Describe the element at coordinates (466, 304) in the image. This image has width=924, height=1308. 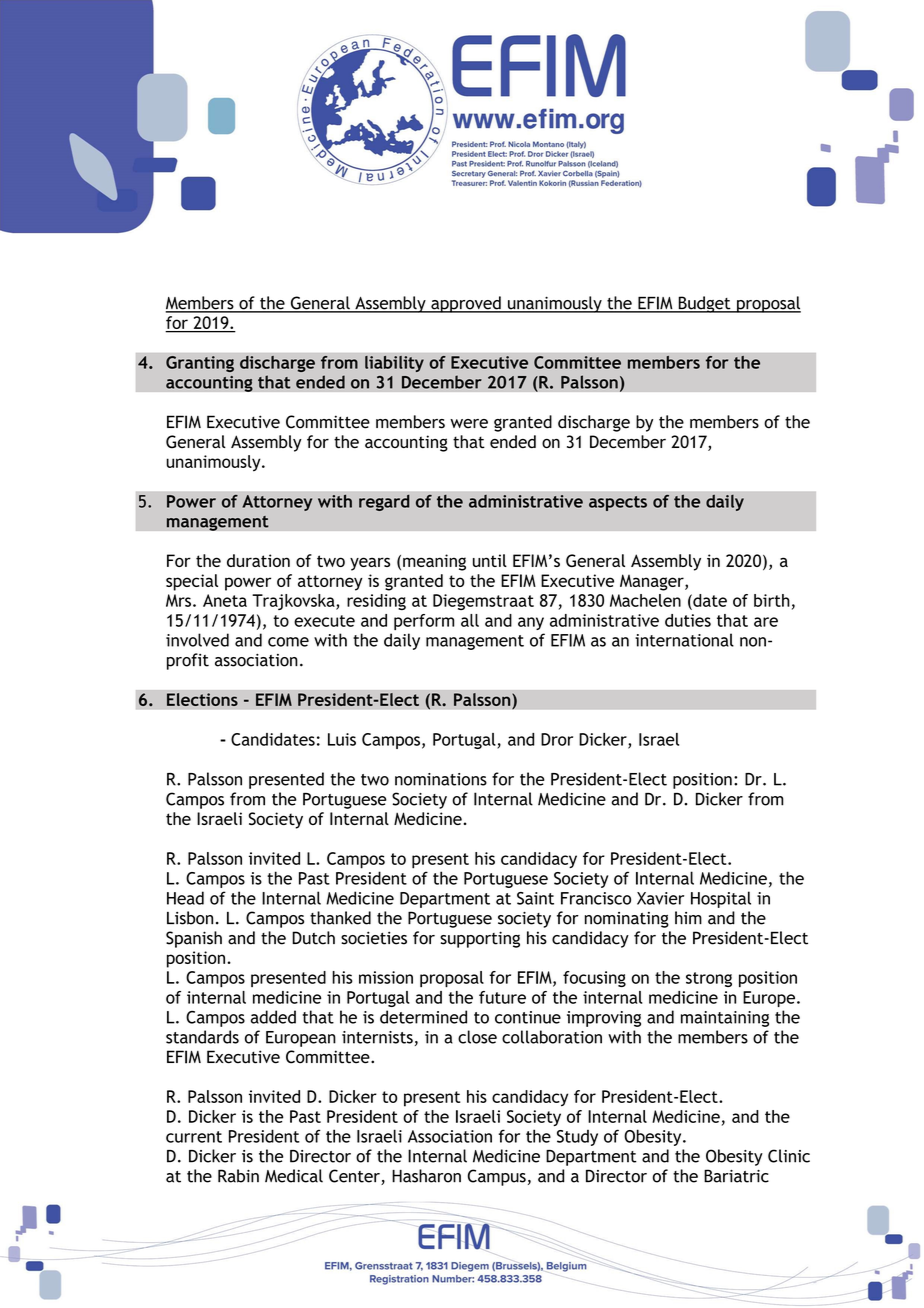
I see `approved` at that location.
